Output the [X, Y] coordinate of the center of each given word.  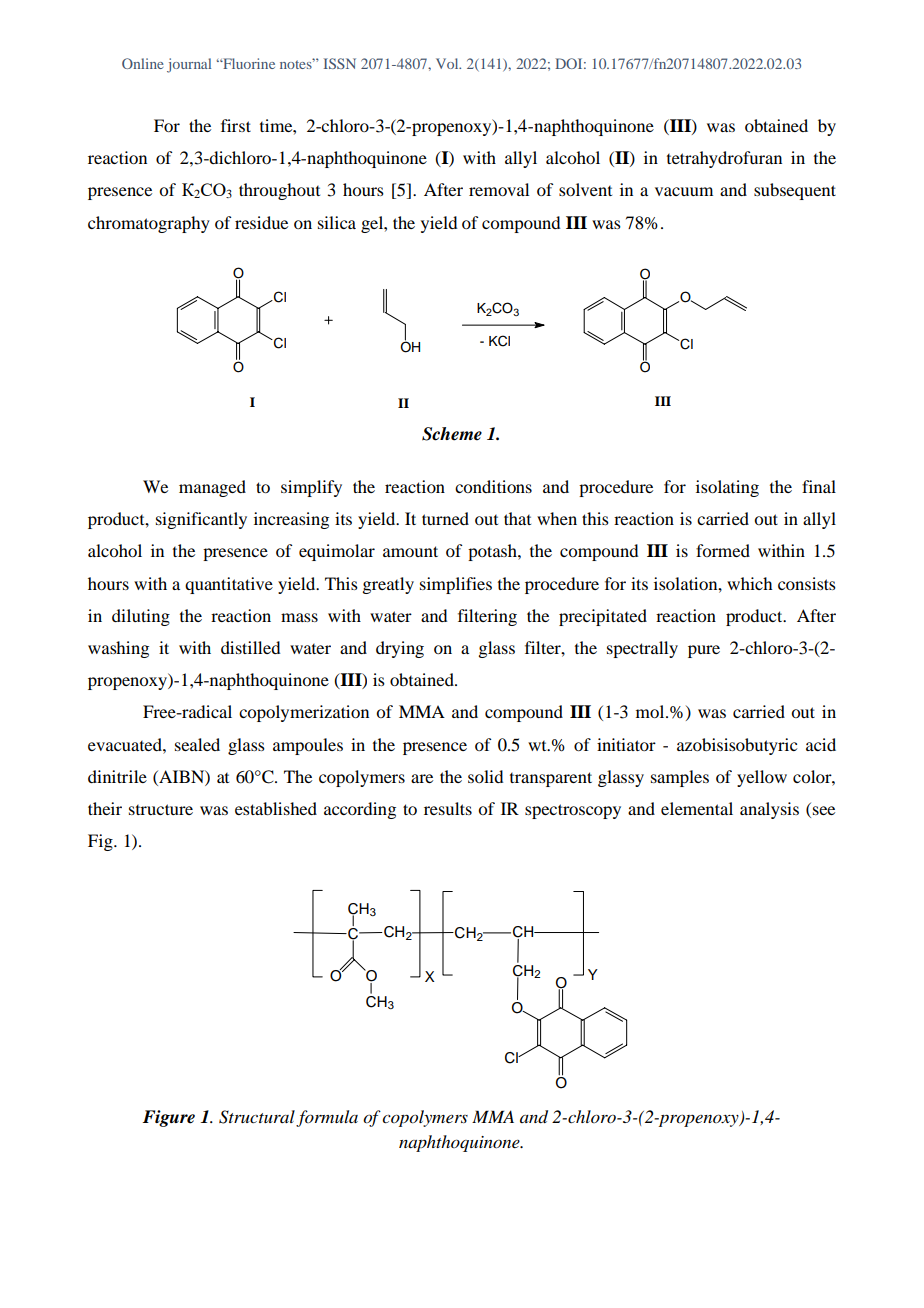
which [749, 583]
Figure [168, 1118]
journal [189, 65]
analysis [769, 810]
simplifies [456, 585]
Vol [448, 63]
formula [327, 1118]
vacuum [684, 191]
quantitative [229, 585]
